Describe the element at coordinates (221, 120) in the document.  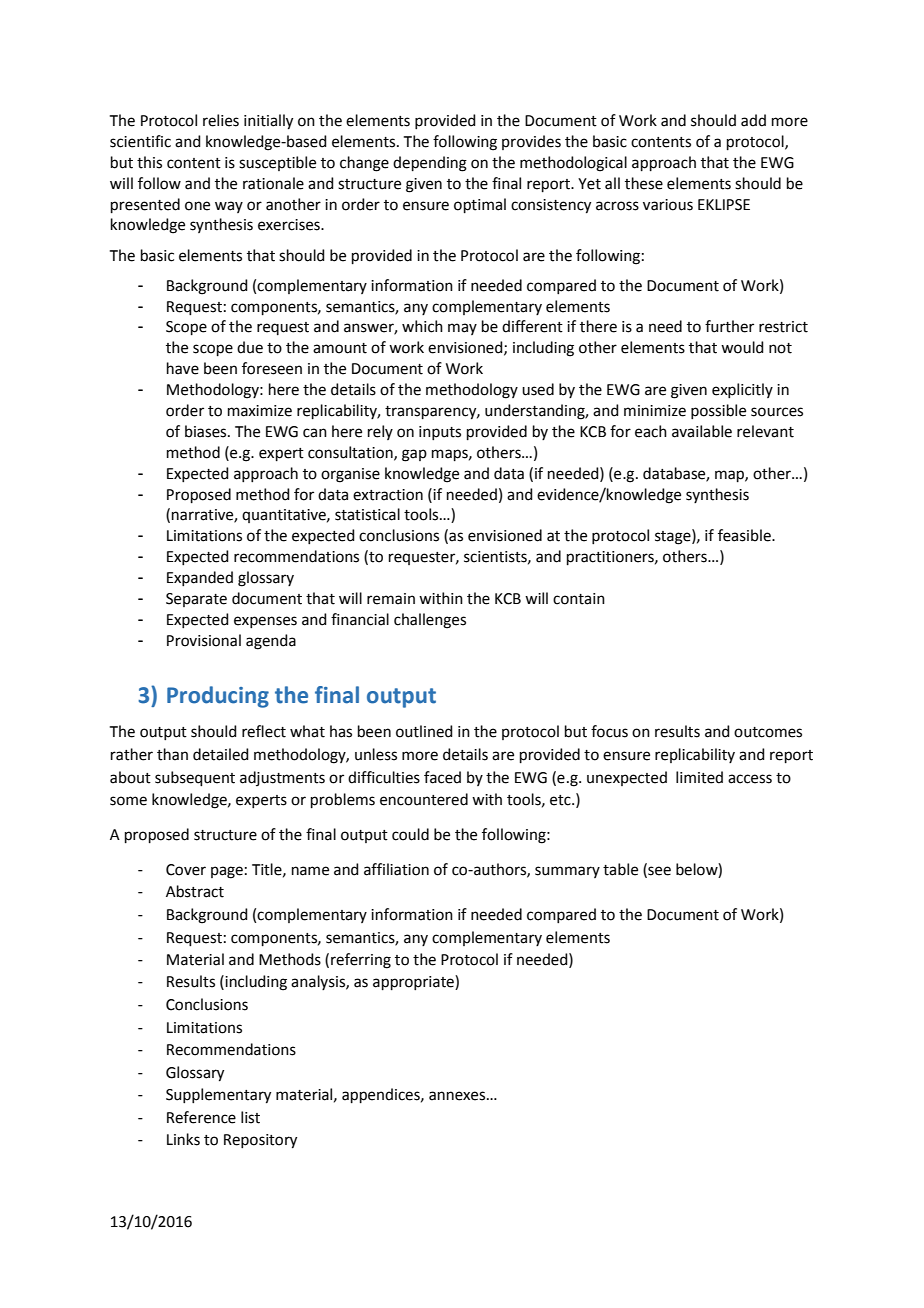
I see `relies` at that location.
